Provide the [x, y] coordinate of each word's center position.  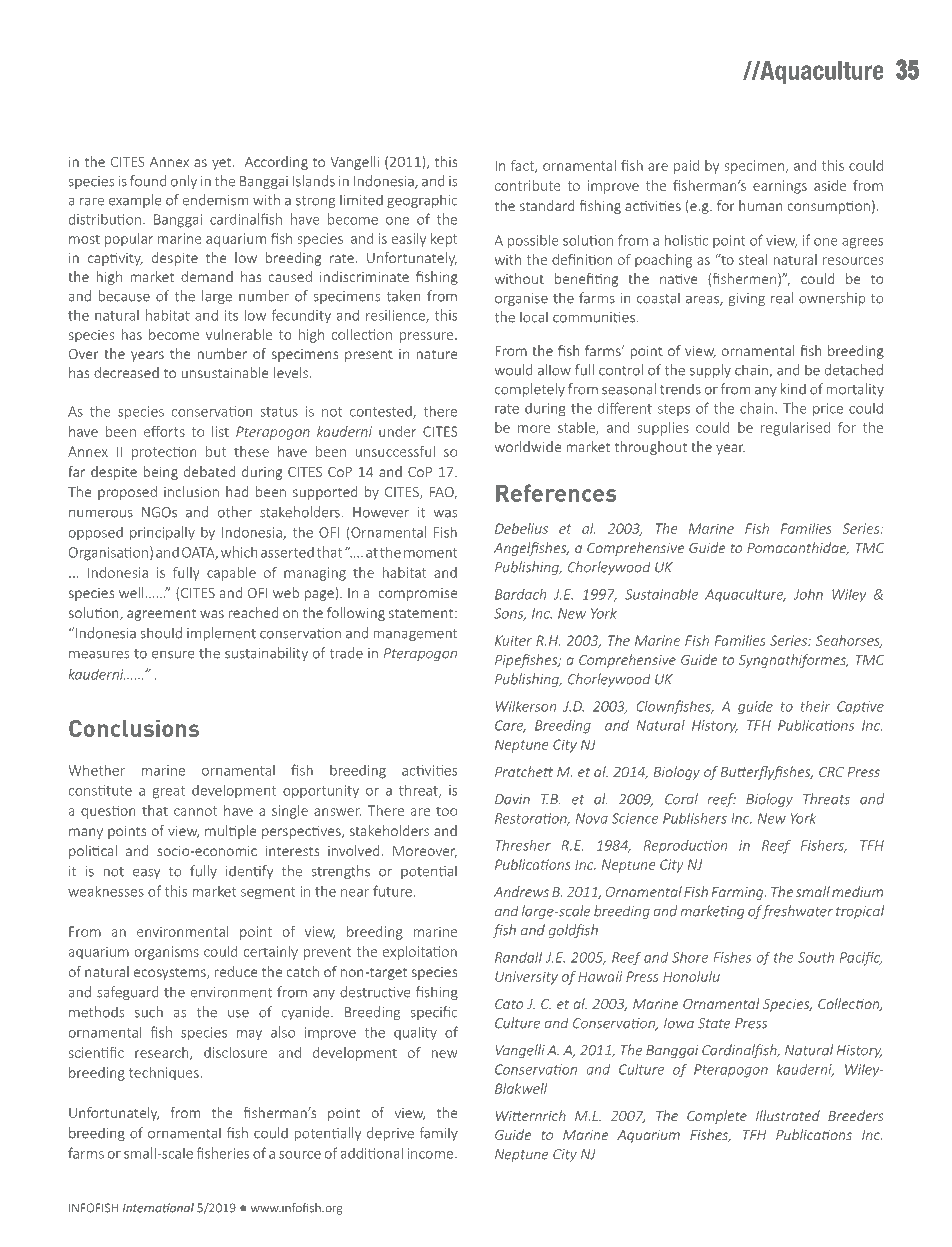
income [432, 1153]
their [815, 706]
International [158, 1208]
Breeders [856, 1115]
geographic [422, 201]
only [184, 182]
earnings [780, 187]
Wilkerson [526, 706]
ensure [173, 654]
